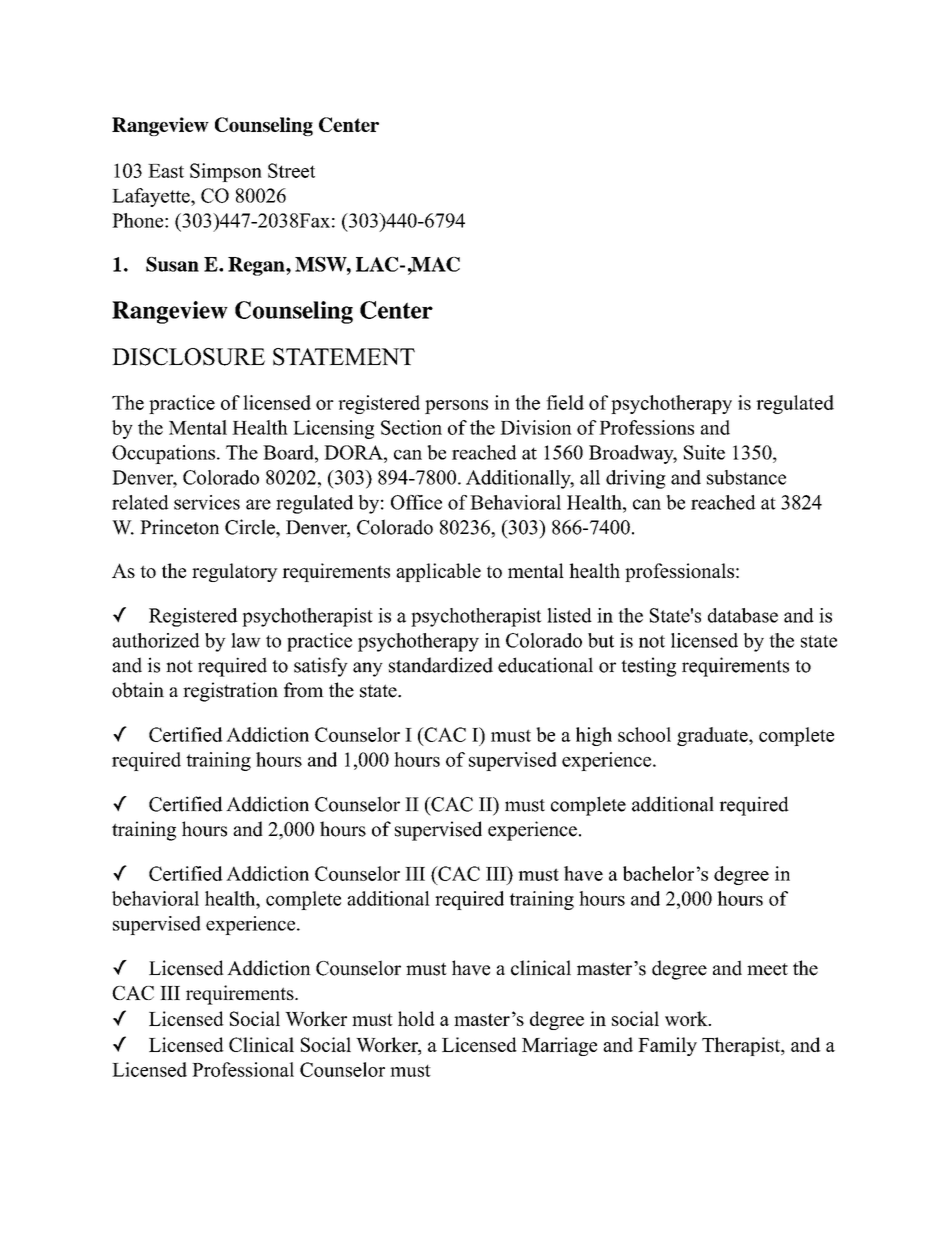  Describe the element at coordinates (291, 170) in the screenshot. I see `Street` at that location.
